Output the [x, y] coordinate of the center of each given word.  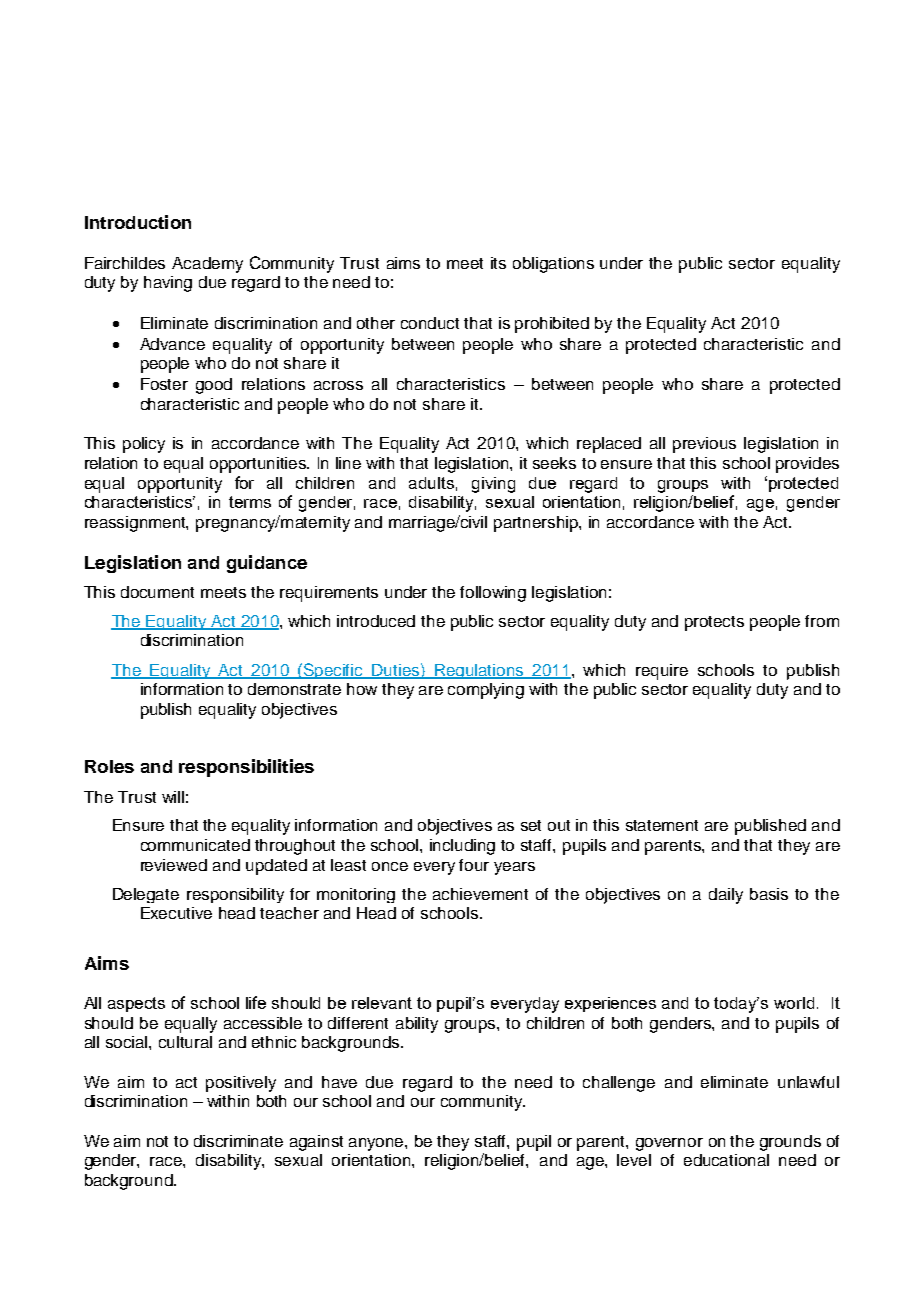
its [498, 263]
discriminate [238, 1141]
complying [486, 691]
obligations [553, 265]
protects [714, 623]
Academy [207, 265]
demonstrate [294, 689]
